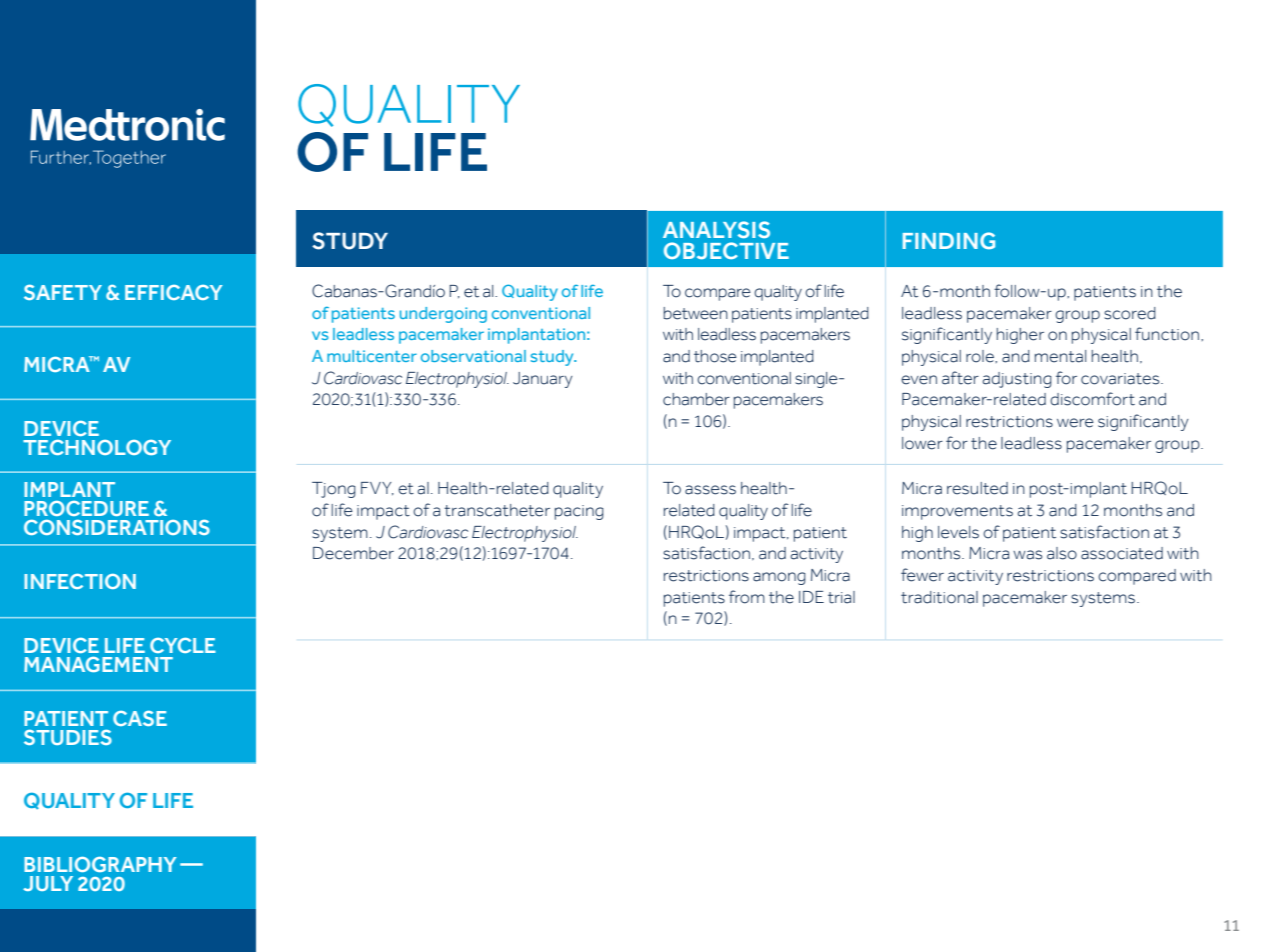 The width and height of the screenshot is (1270, 952). What do you see at coordinates (48, 883) in the screenshot?
I see `JULY` at bounding box center [48, 883].
